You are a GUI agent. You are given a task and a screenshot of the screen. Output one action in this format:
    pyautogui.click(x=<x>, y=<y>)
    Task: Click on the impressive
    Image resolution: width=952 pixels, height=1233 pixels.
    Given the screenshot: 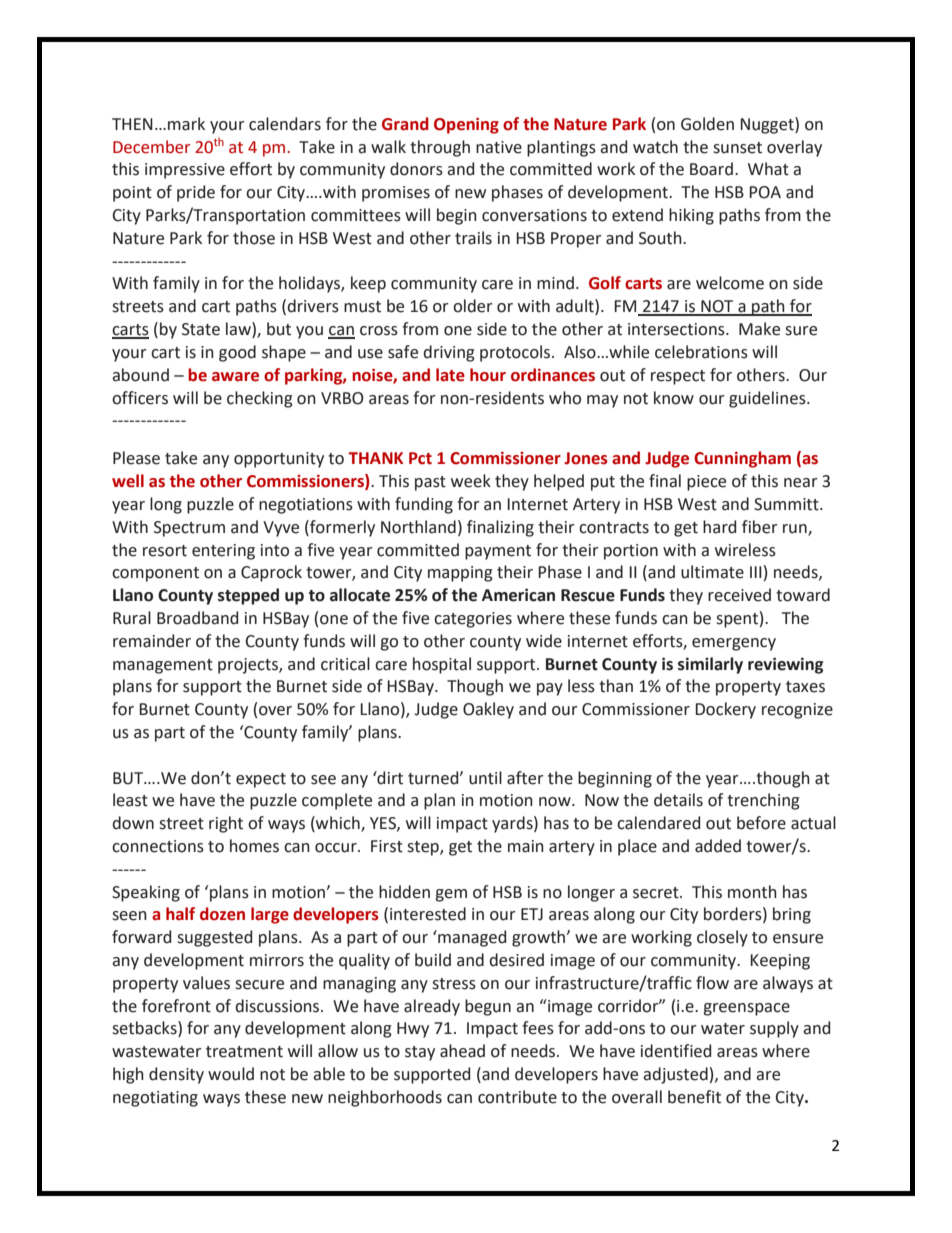 What is the action you would take?
    pyautogui.click(x=185, y=171)
